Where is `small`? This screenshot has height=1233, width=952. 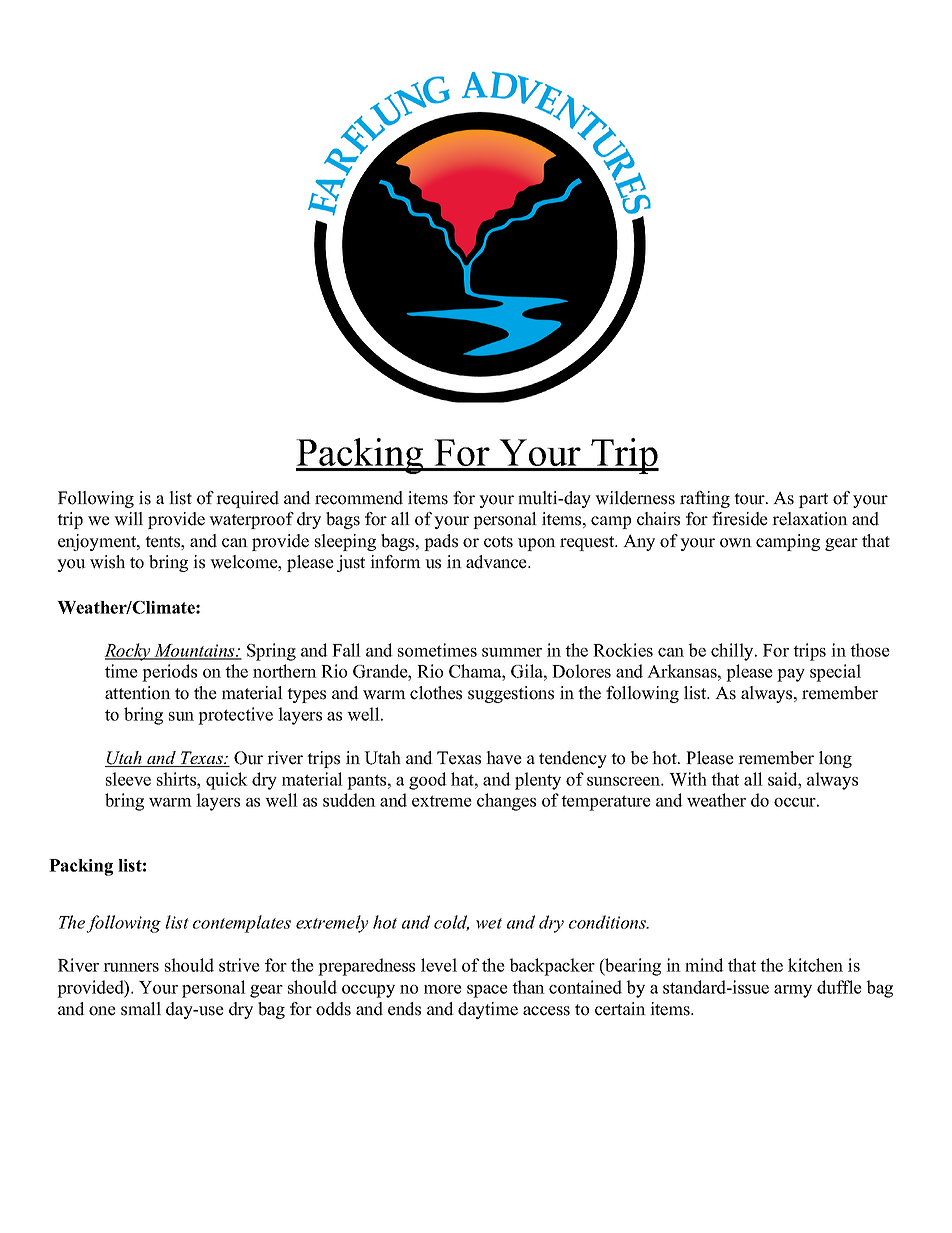
small is located at coordinates (141, 1009).
